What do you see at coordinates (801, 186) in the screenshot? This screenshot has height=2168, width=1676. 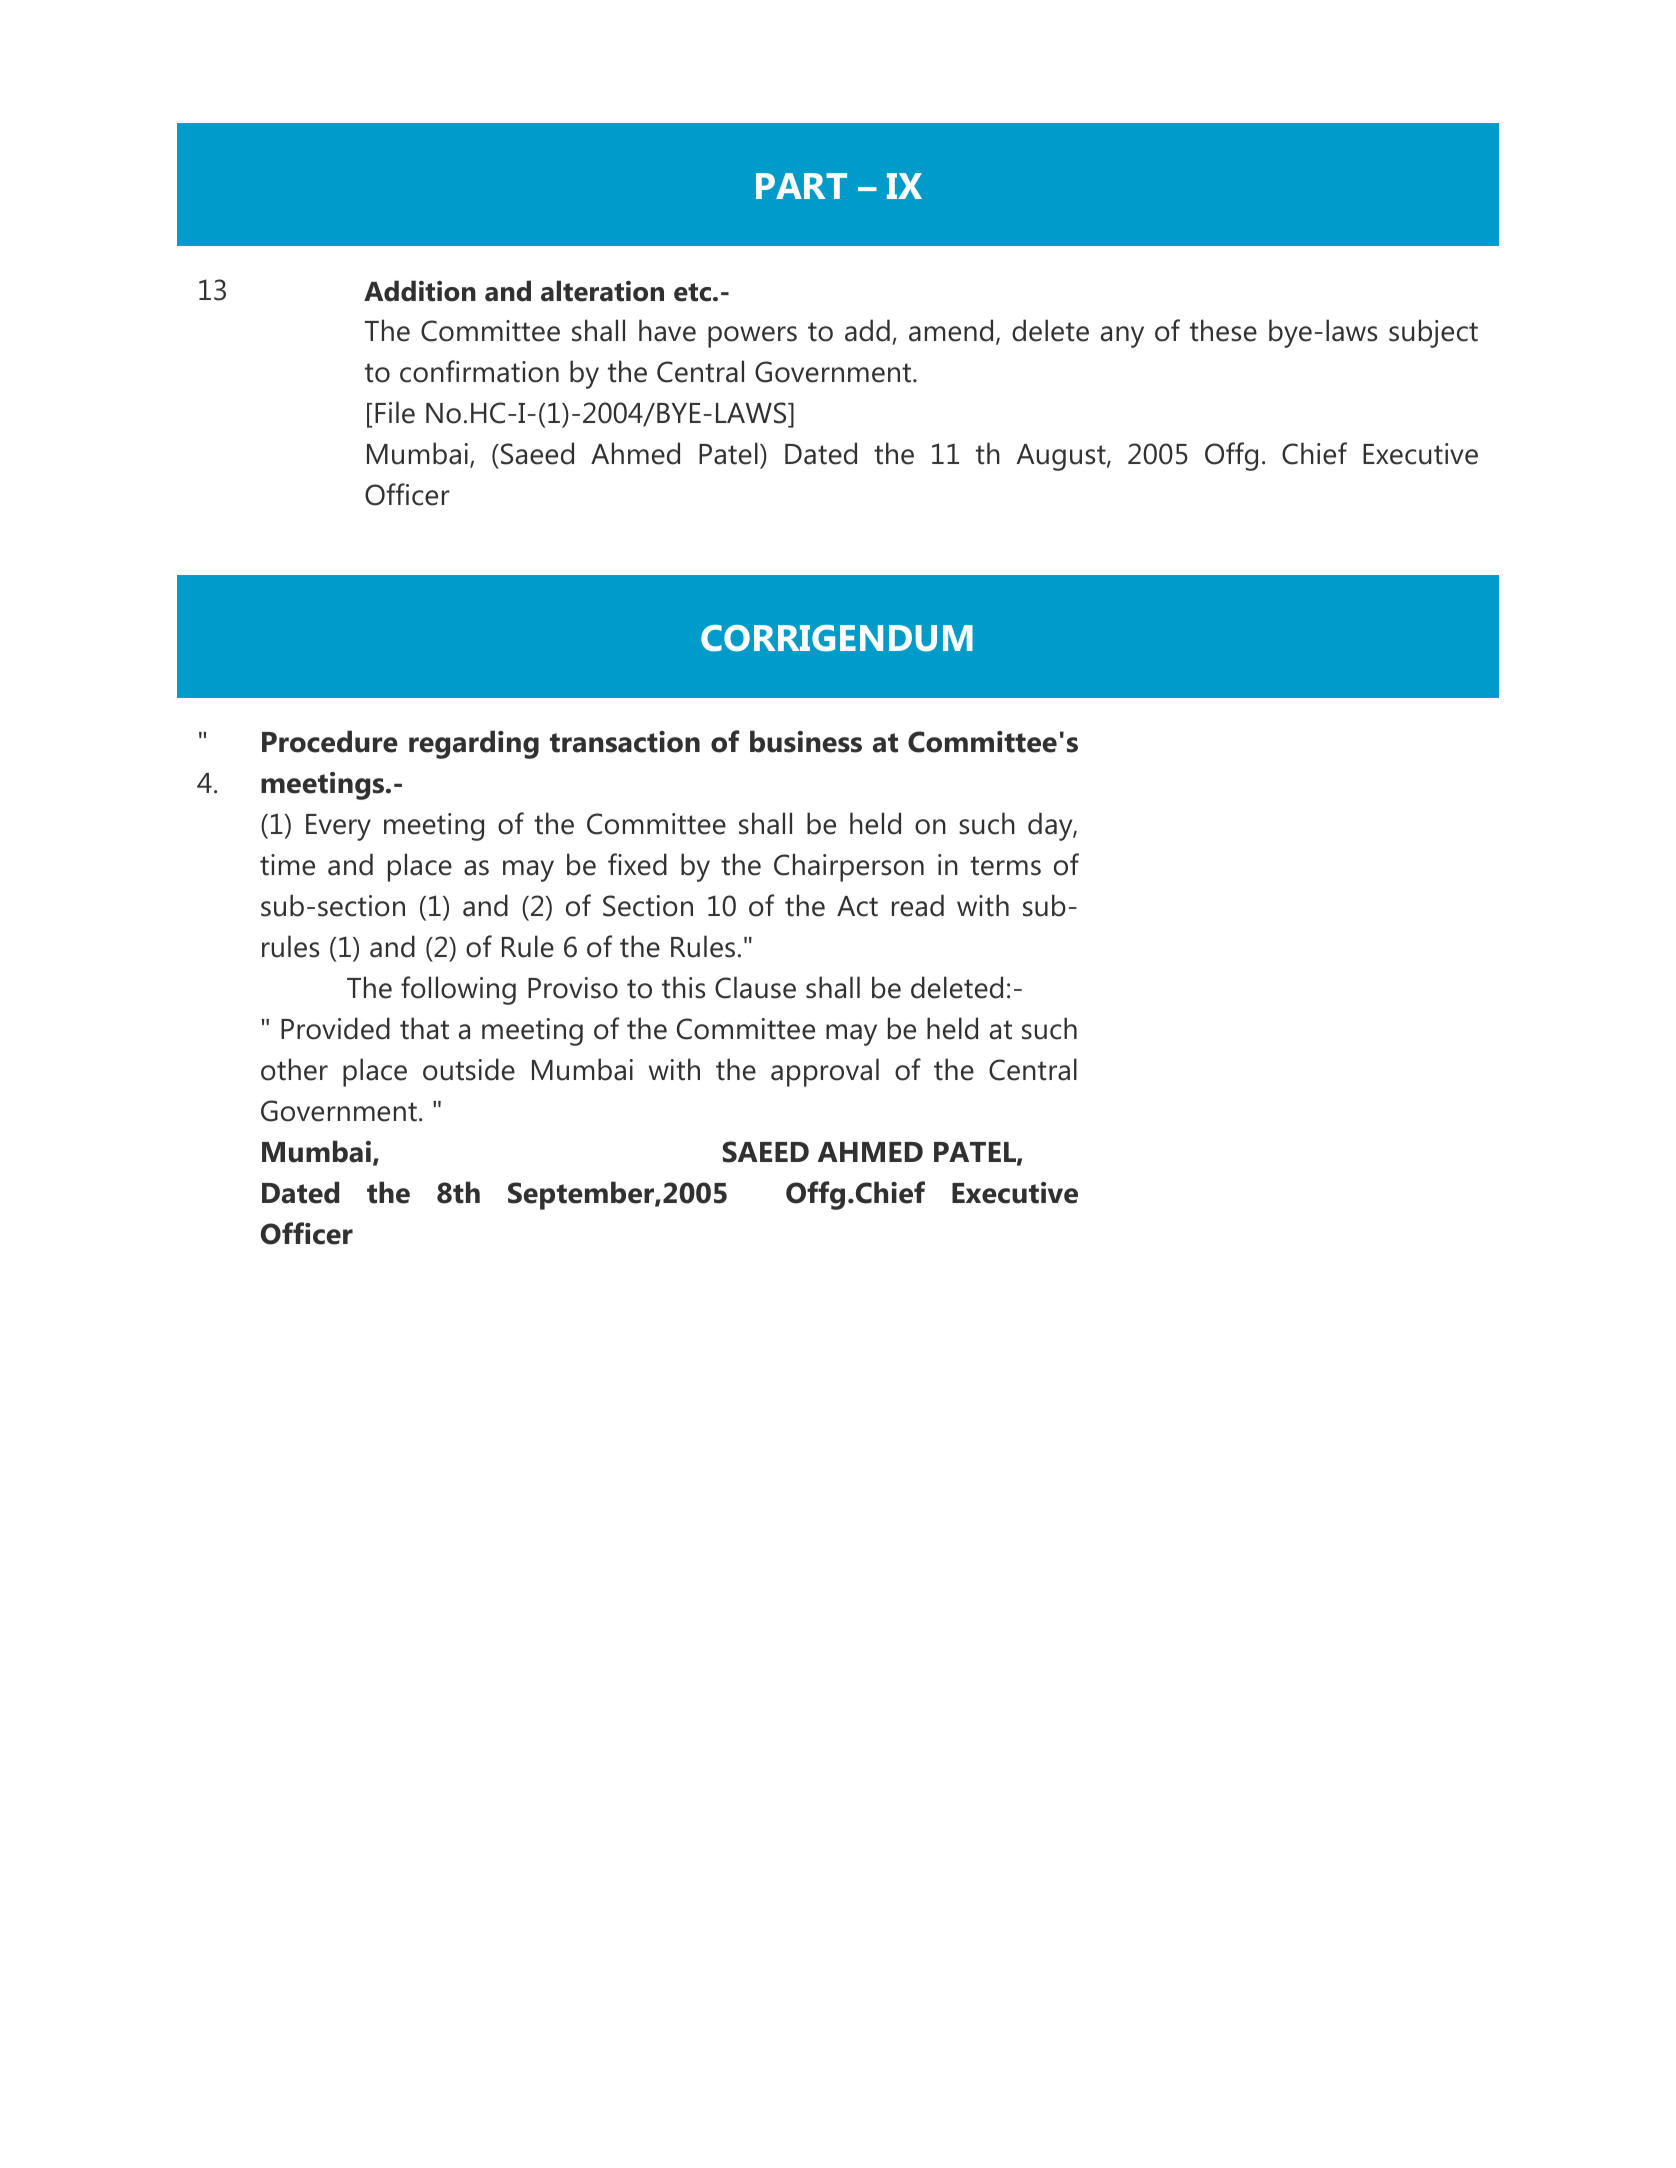 I see `PART` at bounding box center [801, 186].
